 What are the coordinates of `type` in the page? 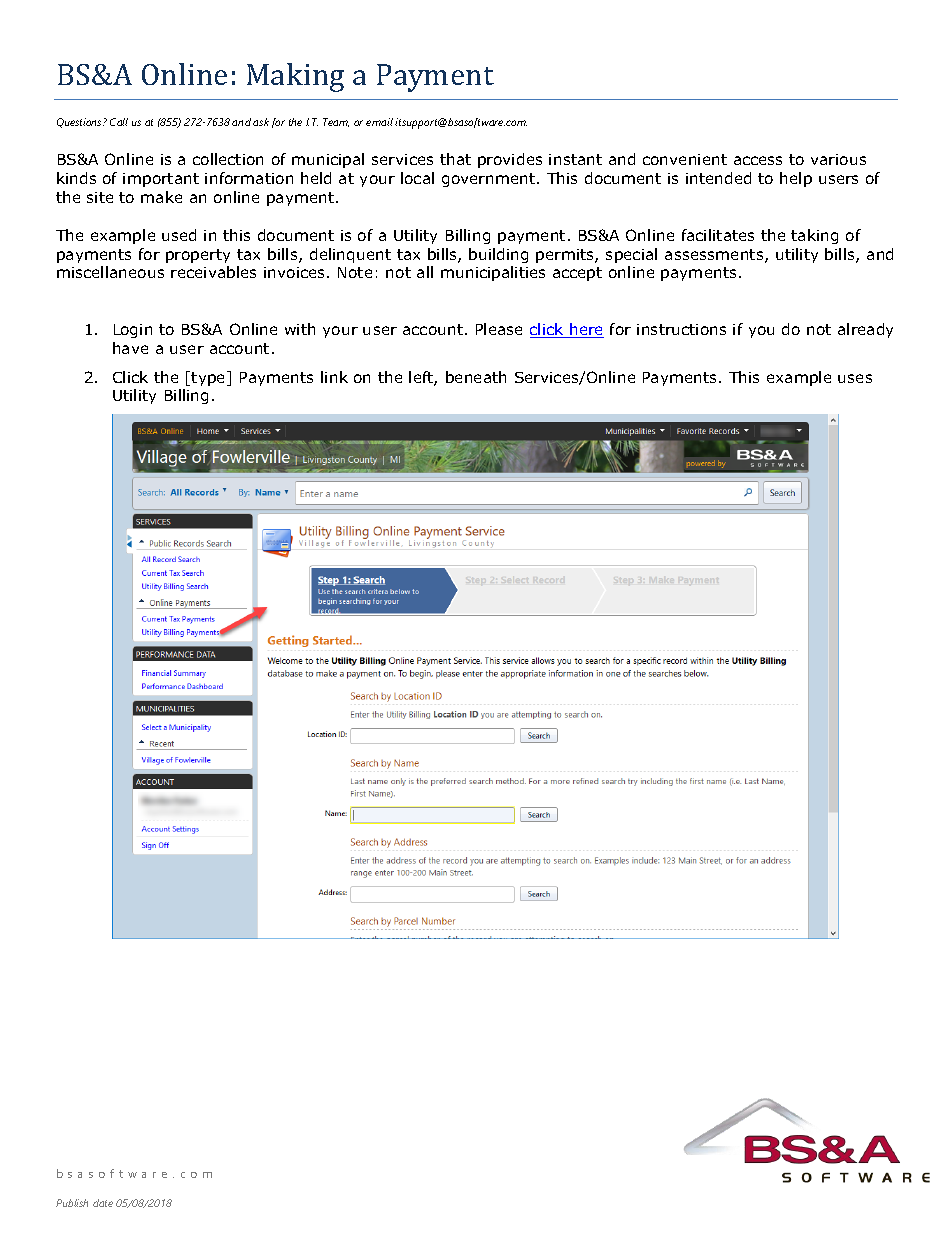 It's located at (209, 378).
